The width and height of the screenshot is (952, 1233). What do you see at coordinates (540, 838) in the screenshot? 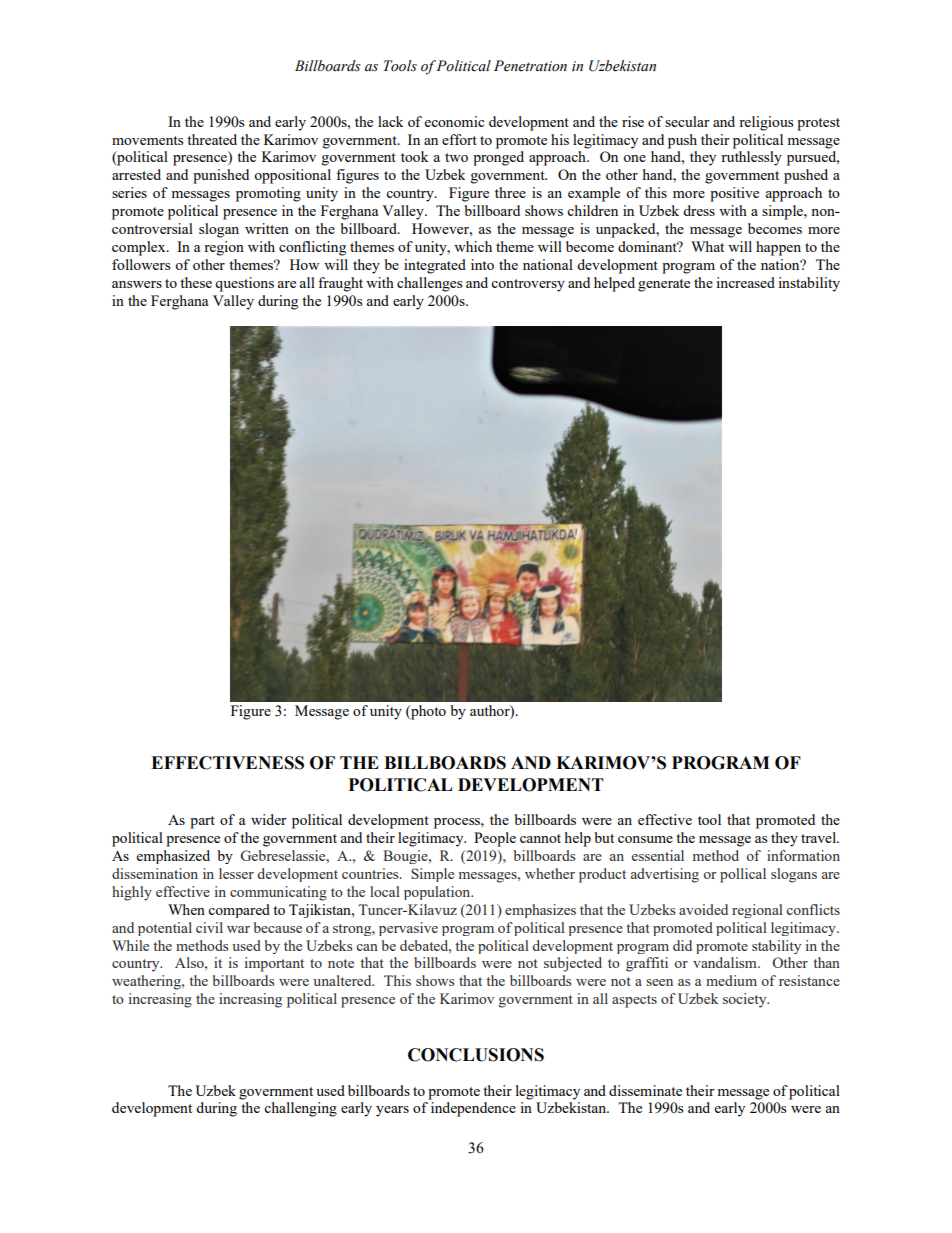
I see `cannot` at bounding box center [540, 838].
